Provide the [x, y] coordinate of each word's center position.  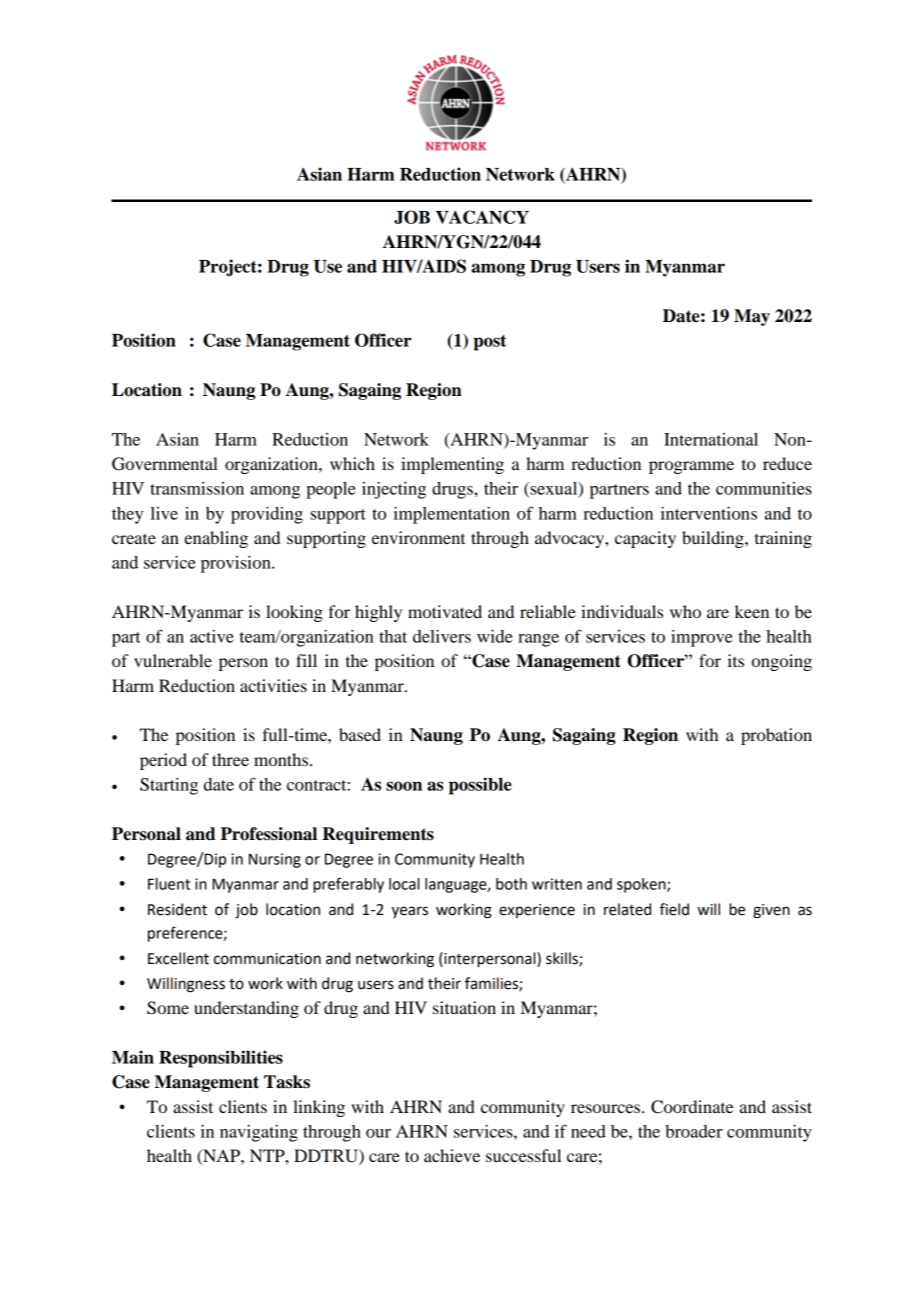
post [489, 343]
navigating [259, 1133]
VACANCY [482, 217]
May [752, 317]
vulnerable [173, 660]
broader [694, 1131]
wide [495, 636]
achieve [452, 1155]
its [735, 660]
